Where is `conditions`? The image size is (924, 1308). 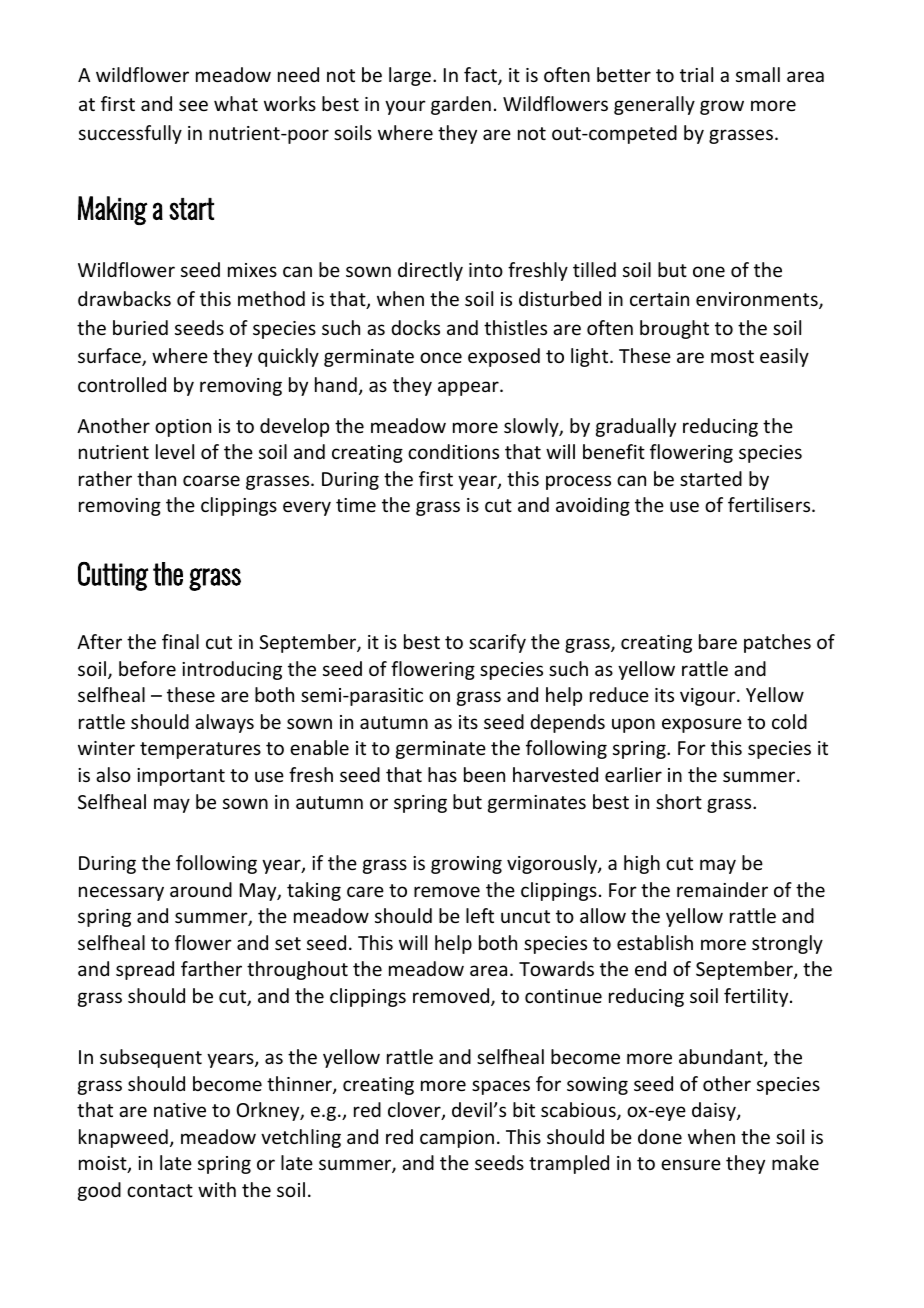
conditions is located at coordinates (453, 451).
